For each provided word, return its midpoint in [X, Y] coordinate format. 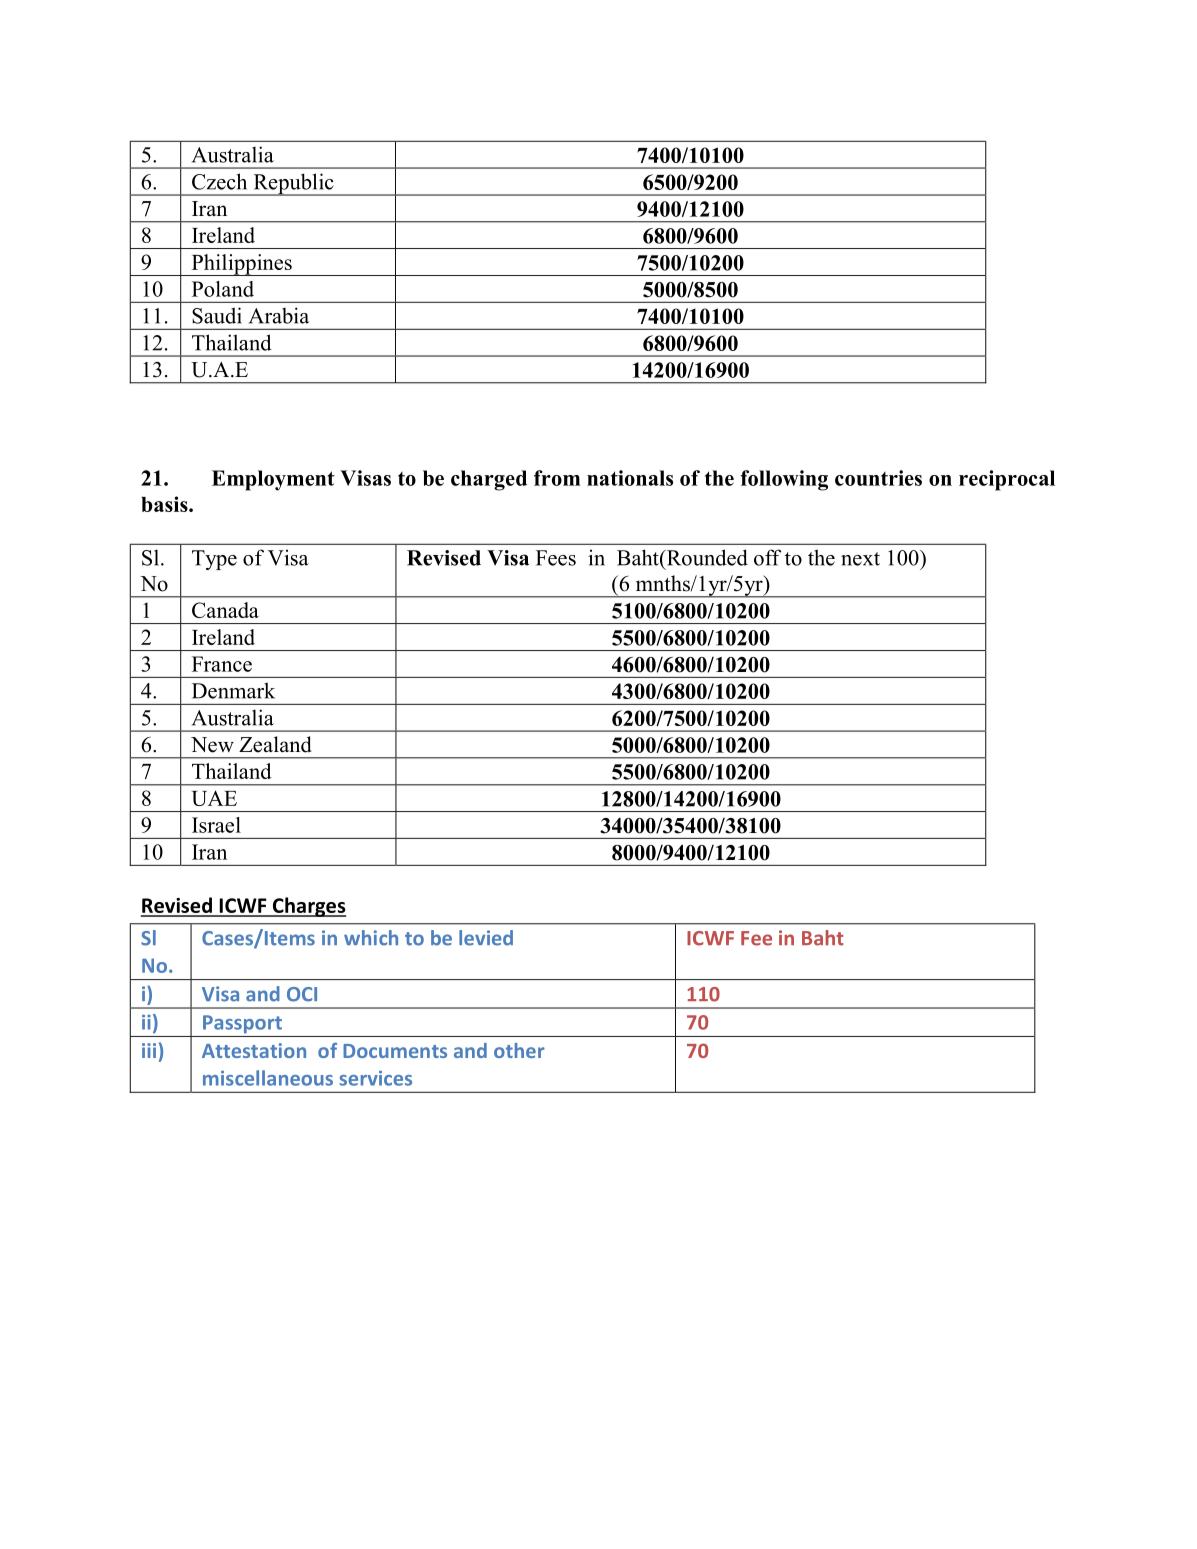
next [860, 559]
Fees [556, 558]
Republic [293, 184]
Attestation [254, 1050]
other [519, 1050]
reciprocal [1007, 480]
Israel [216, 825]
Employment [273, 480]
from [557, 478]
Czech [219, 181]
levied [486, 938]
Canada [225, 610]
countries [878, 478]
